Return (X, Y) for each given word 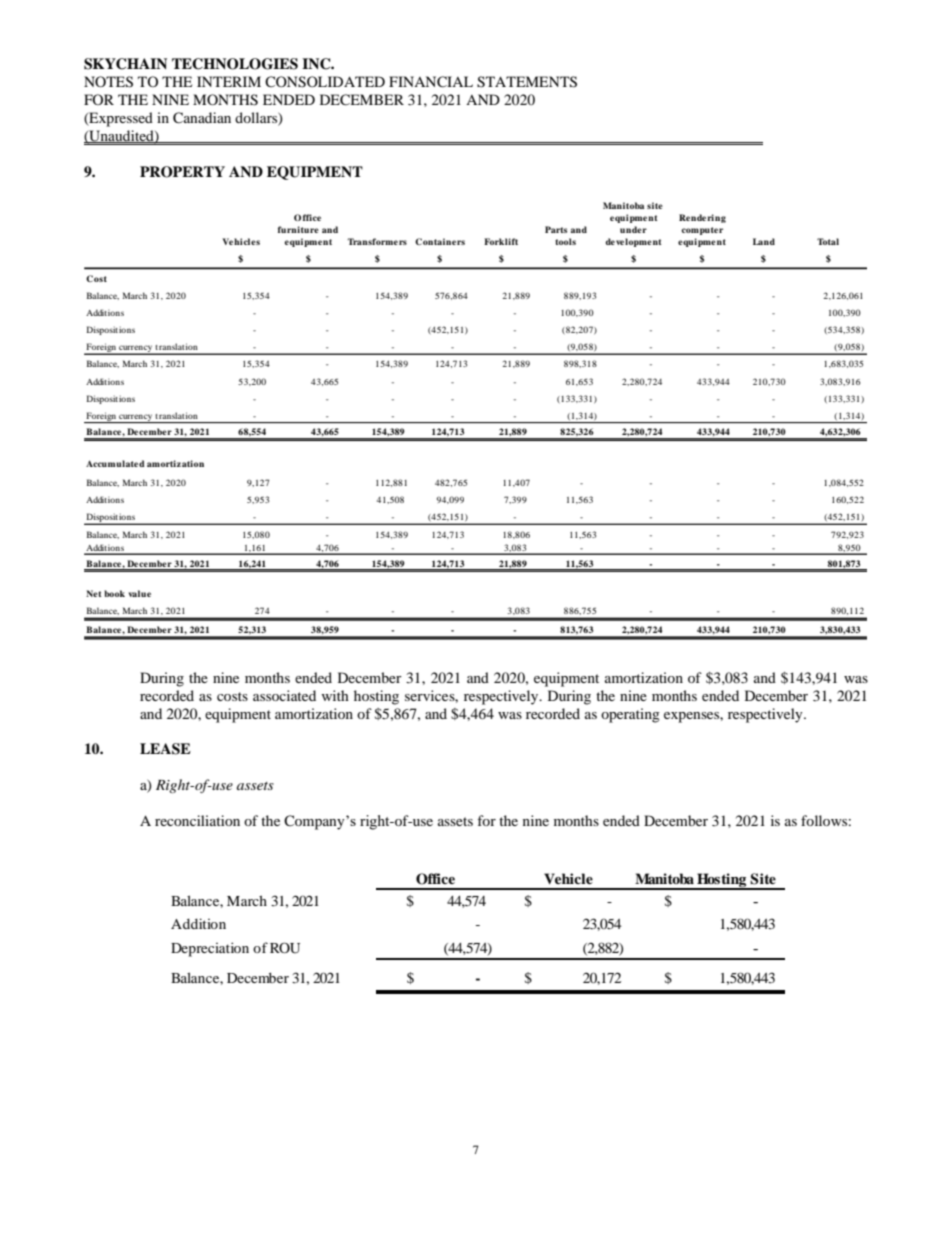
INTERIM (229, 81)
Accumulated (115, 463)
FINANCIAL (431, 82)
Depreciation (210, 949)
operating (630, 715)
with (335, 695)
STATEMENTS (527, 82)
